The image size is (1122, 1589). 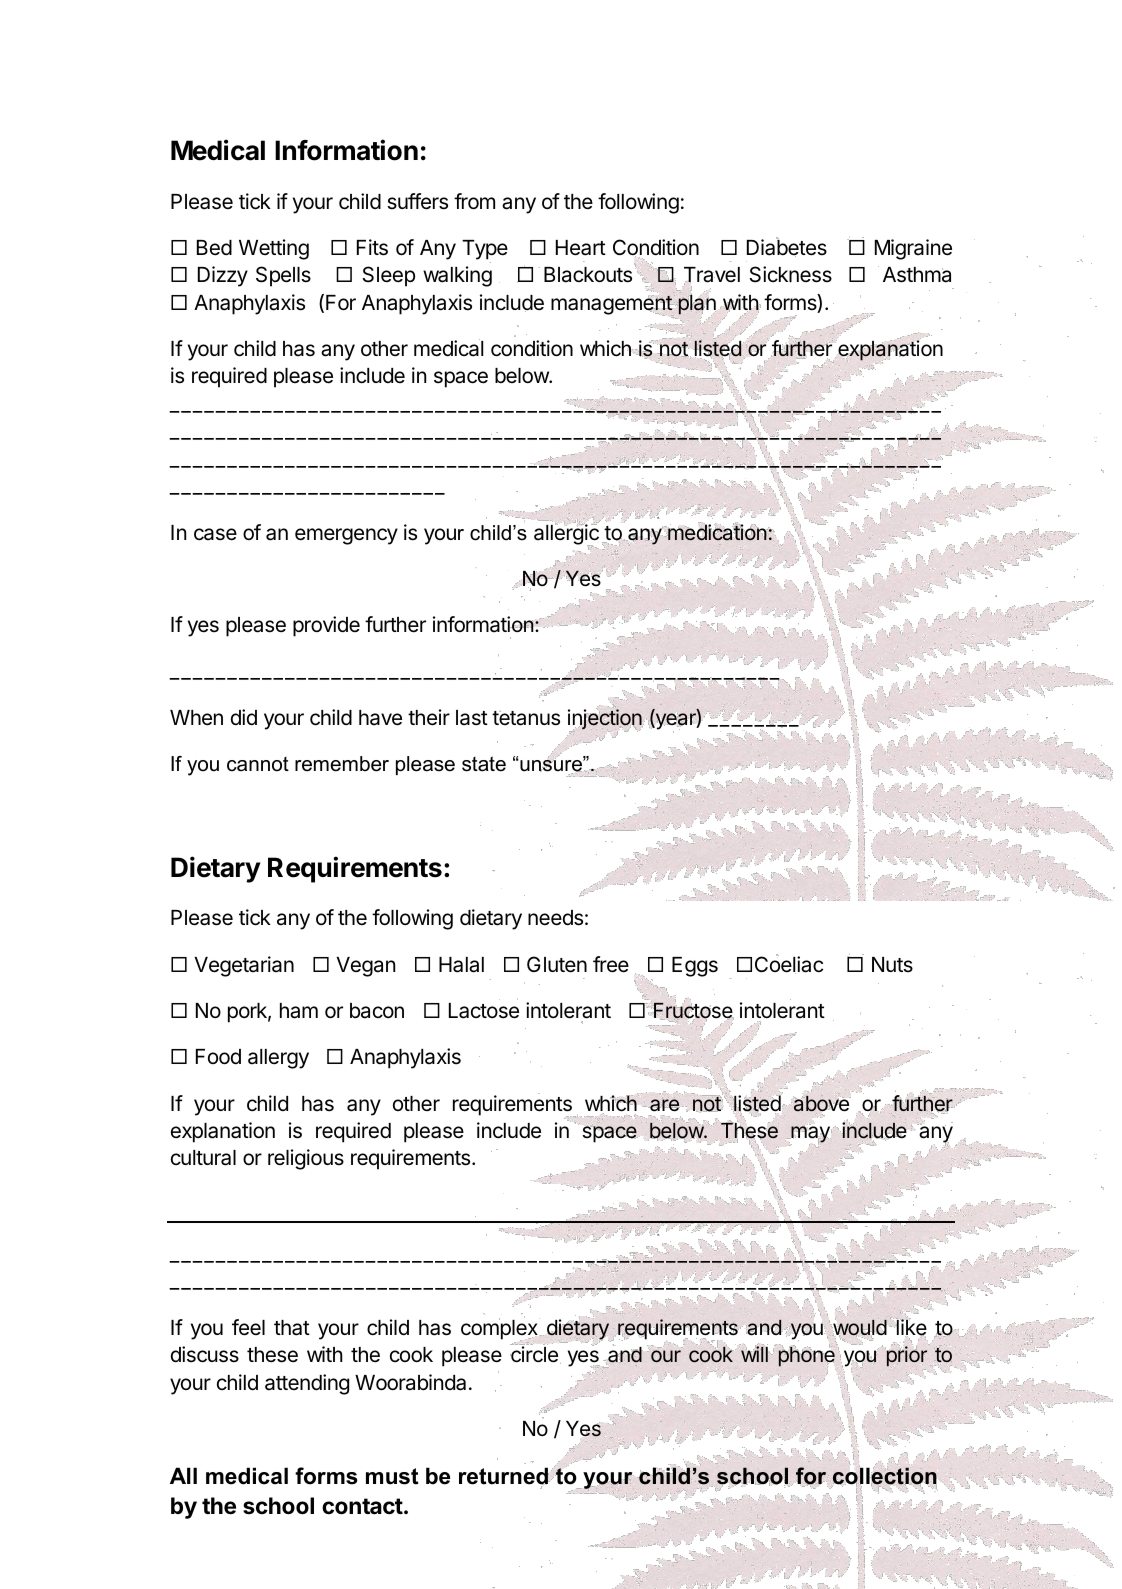 What do you see at coordinates (717, 532) in the image?
I see `medication` at bounding box center [717, 532].
